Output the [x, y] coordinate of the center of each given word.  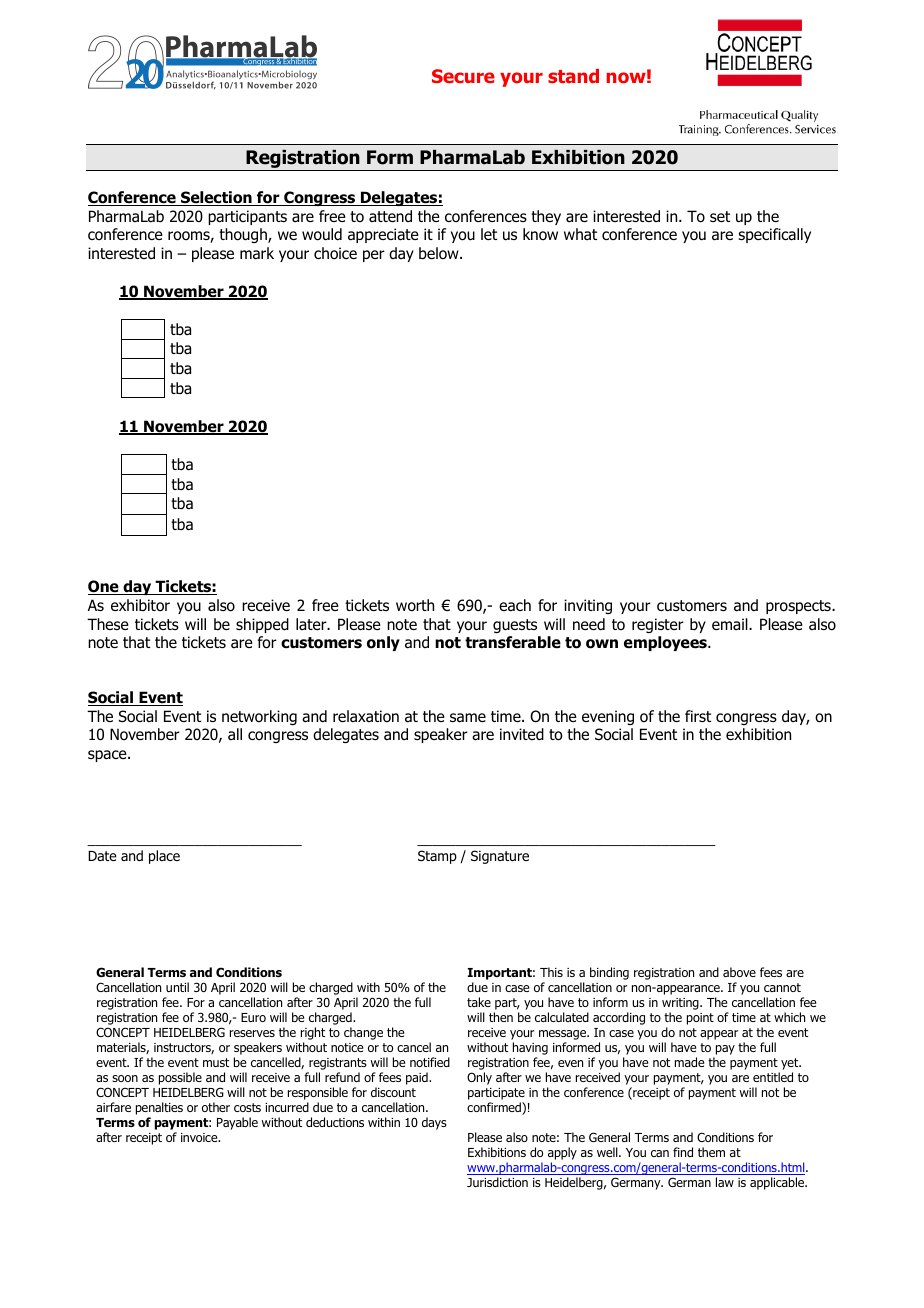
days [434, 1123]
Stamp [437, 857]
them [711, 1152]
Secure [463, 76]
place [164, 857]
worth [415, 605]
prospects [799, 607]
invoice [200, 1137]
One [104, 587]
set [720, 216]
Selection [216, 198]
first [698, 716]
